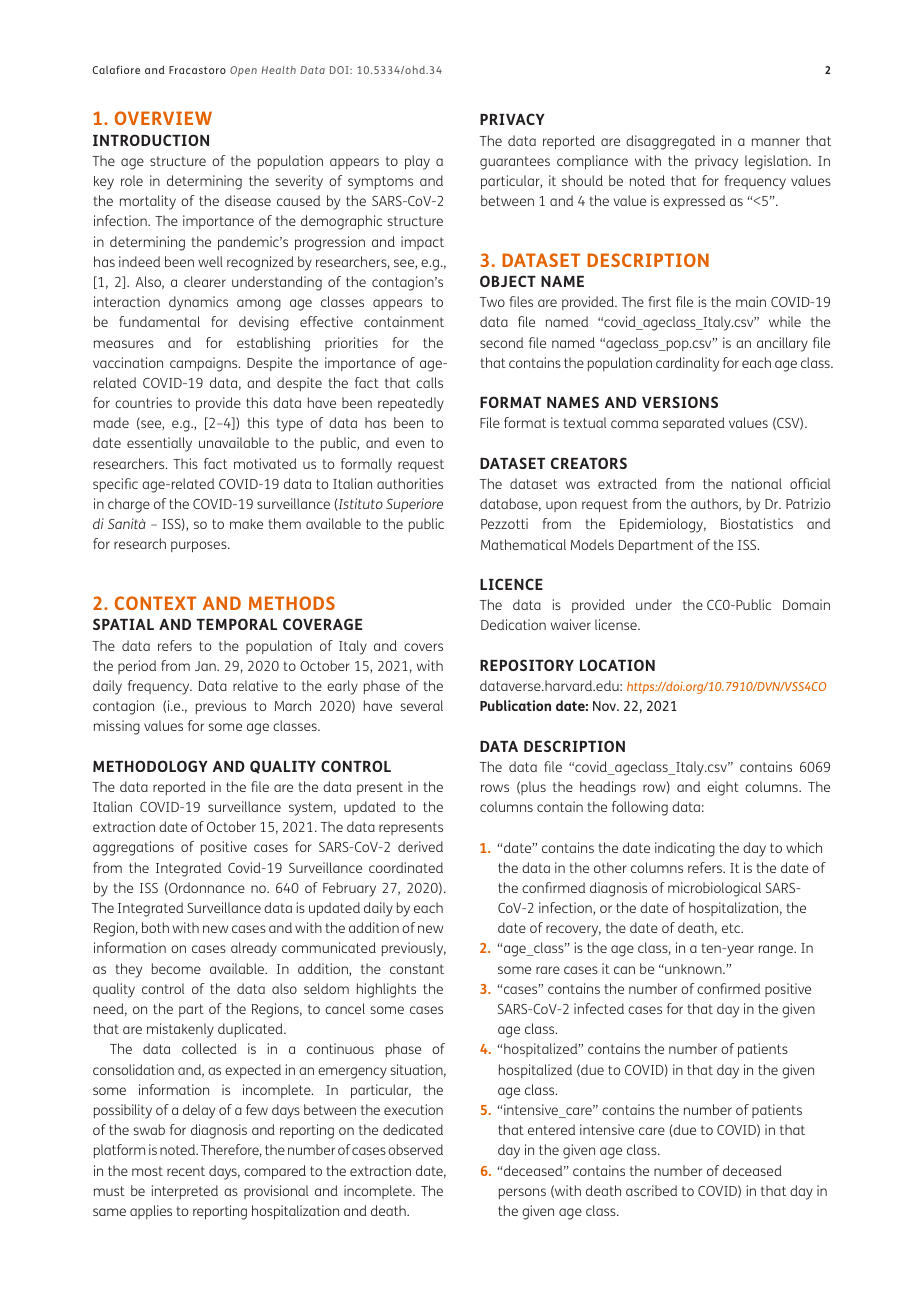  I want to click on play, so click(417, 162).
